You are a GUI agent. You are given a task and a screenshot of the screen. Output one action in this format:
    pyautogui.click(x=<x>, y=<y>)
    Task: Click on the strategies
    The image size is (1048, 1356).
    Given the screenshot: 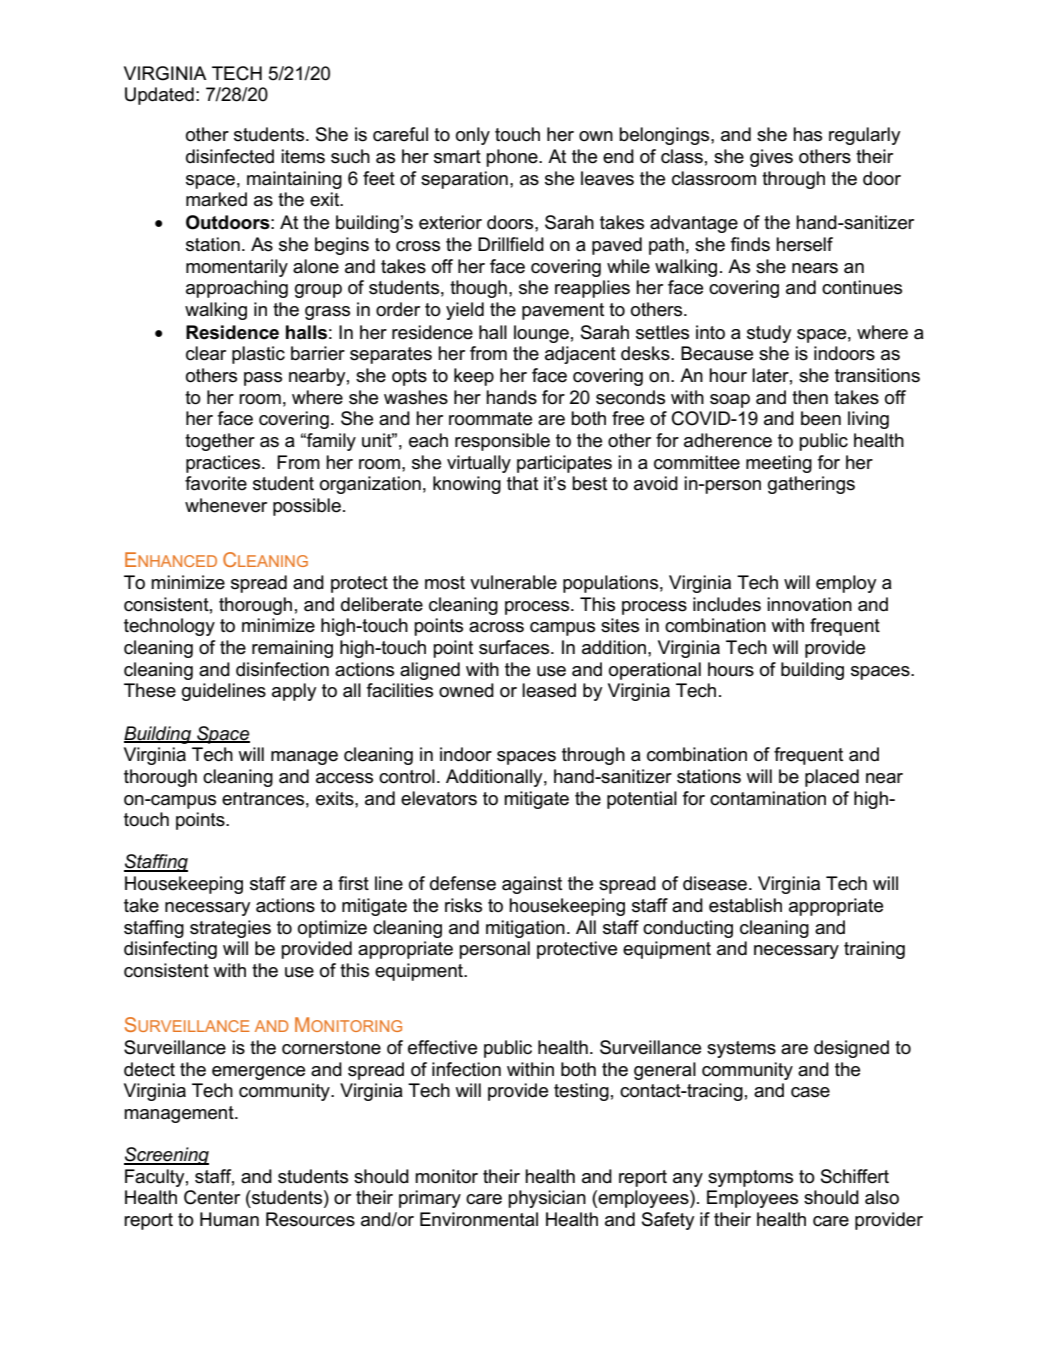 What is the action you would take?
    pyautogui.click(x=230, y=929)
